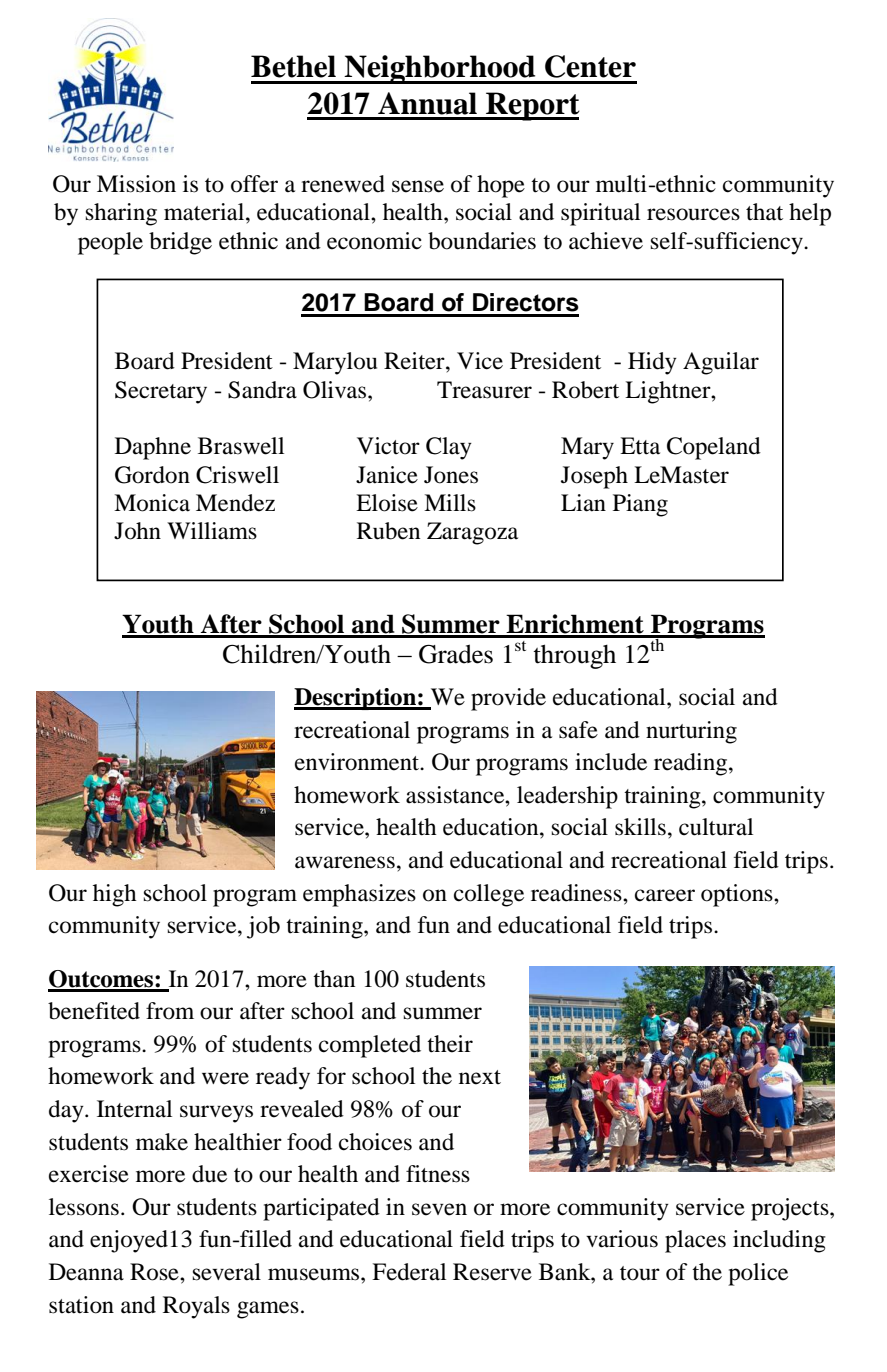 This page has width=887, height=1372. Describe the element at coordinates (136, 184) in the page. I see `Mission` at that location.
